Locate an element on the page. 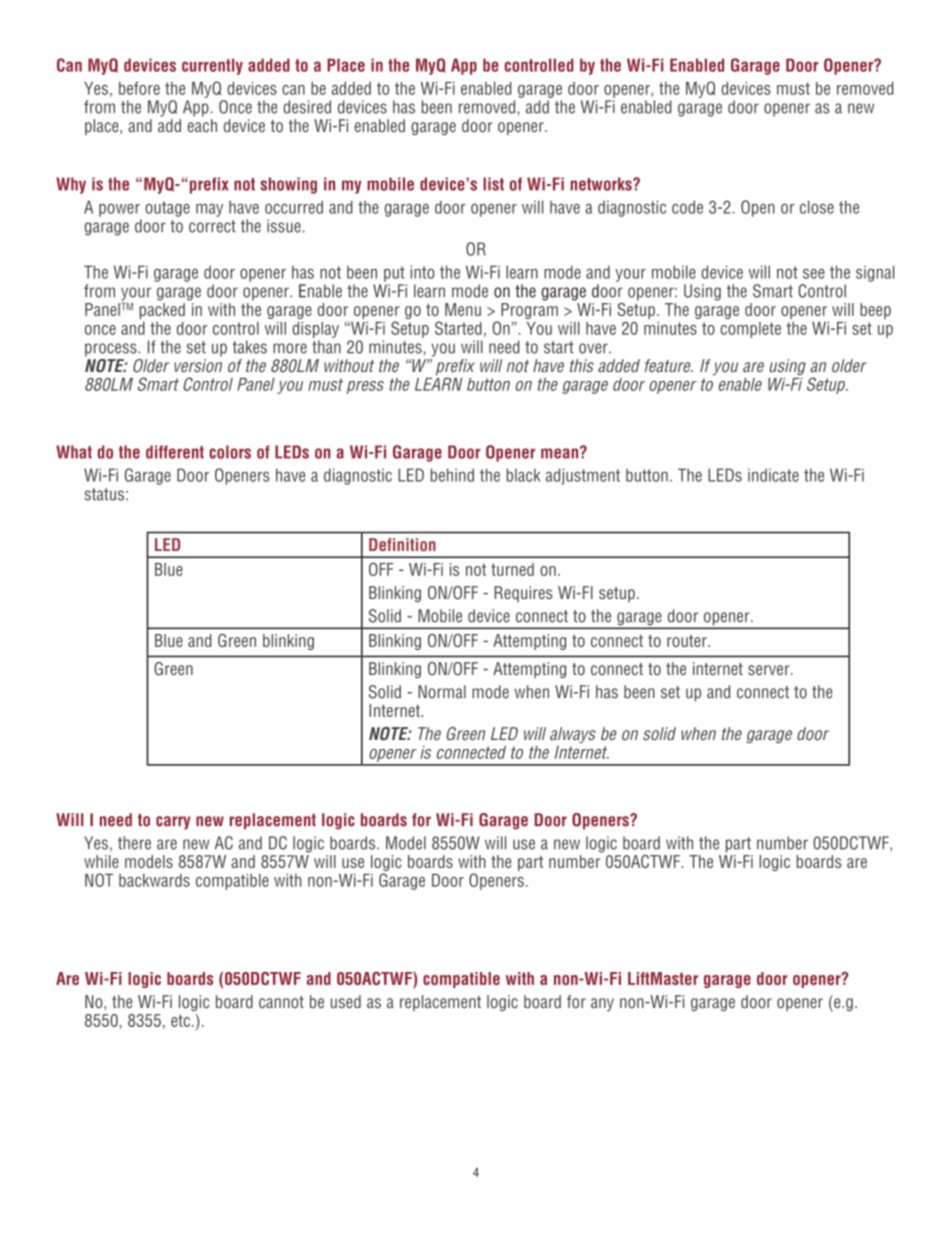  close is located at coordinates (817, 207).
